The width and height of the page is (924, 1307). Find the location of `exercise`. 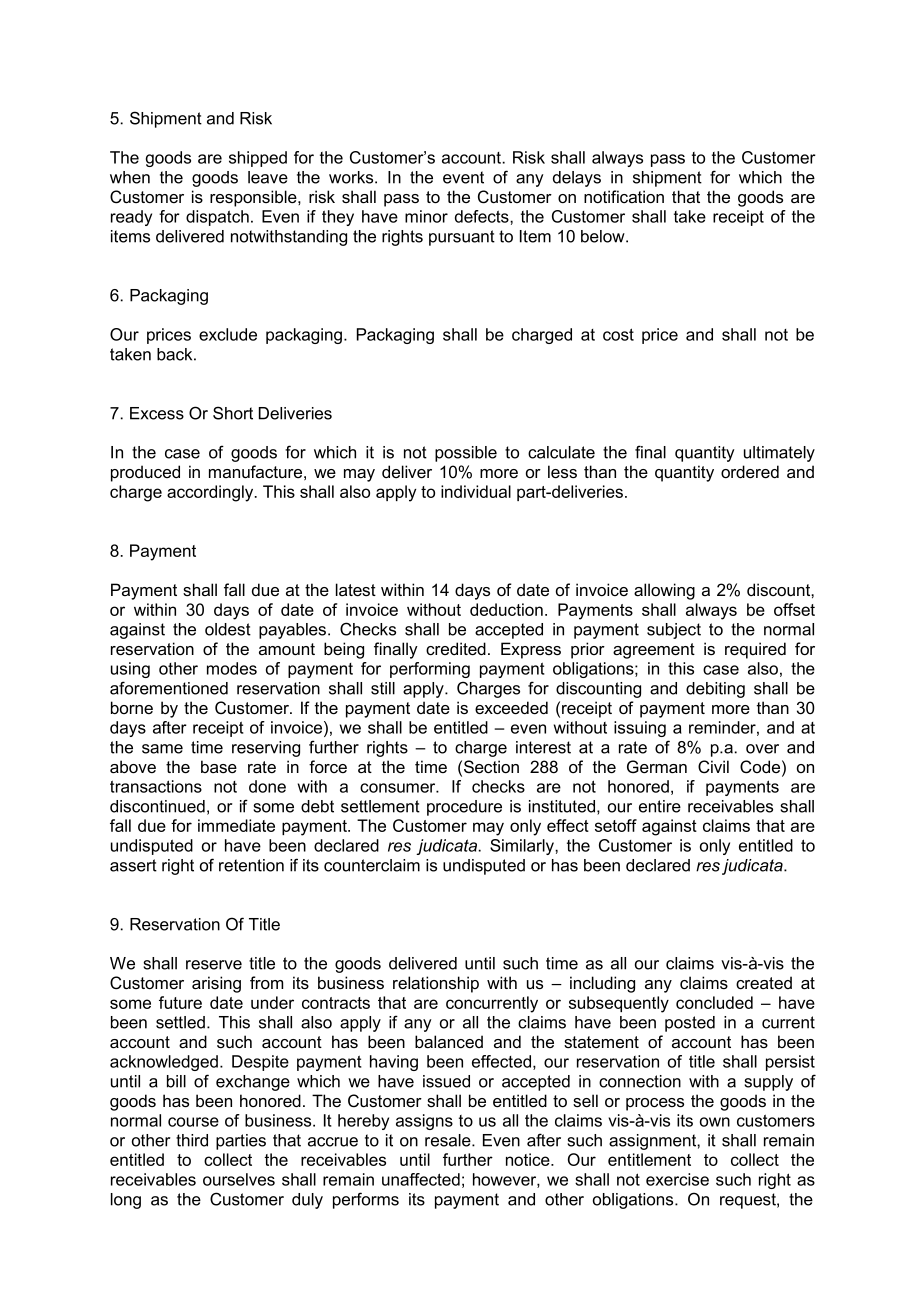

exercise is located at coordinates (677, 1179).
